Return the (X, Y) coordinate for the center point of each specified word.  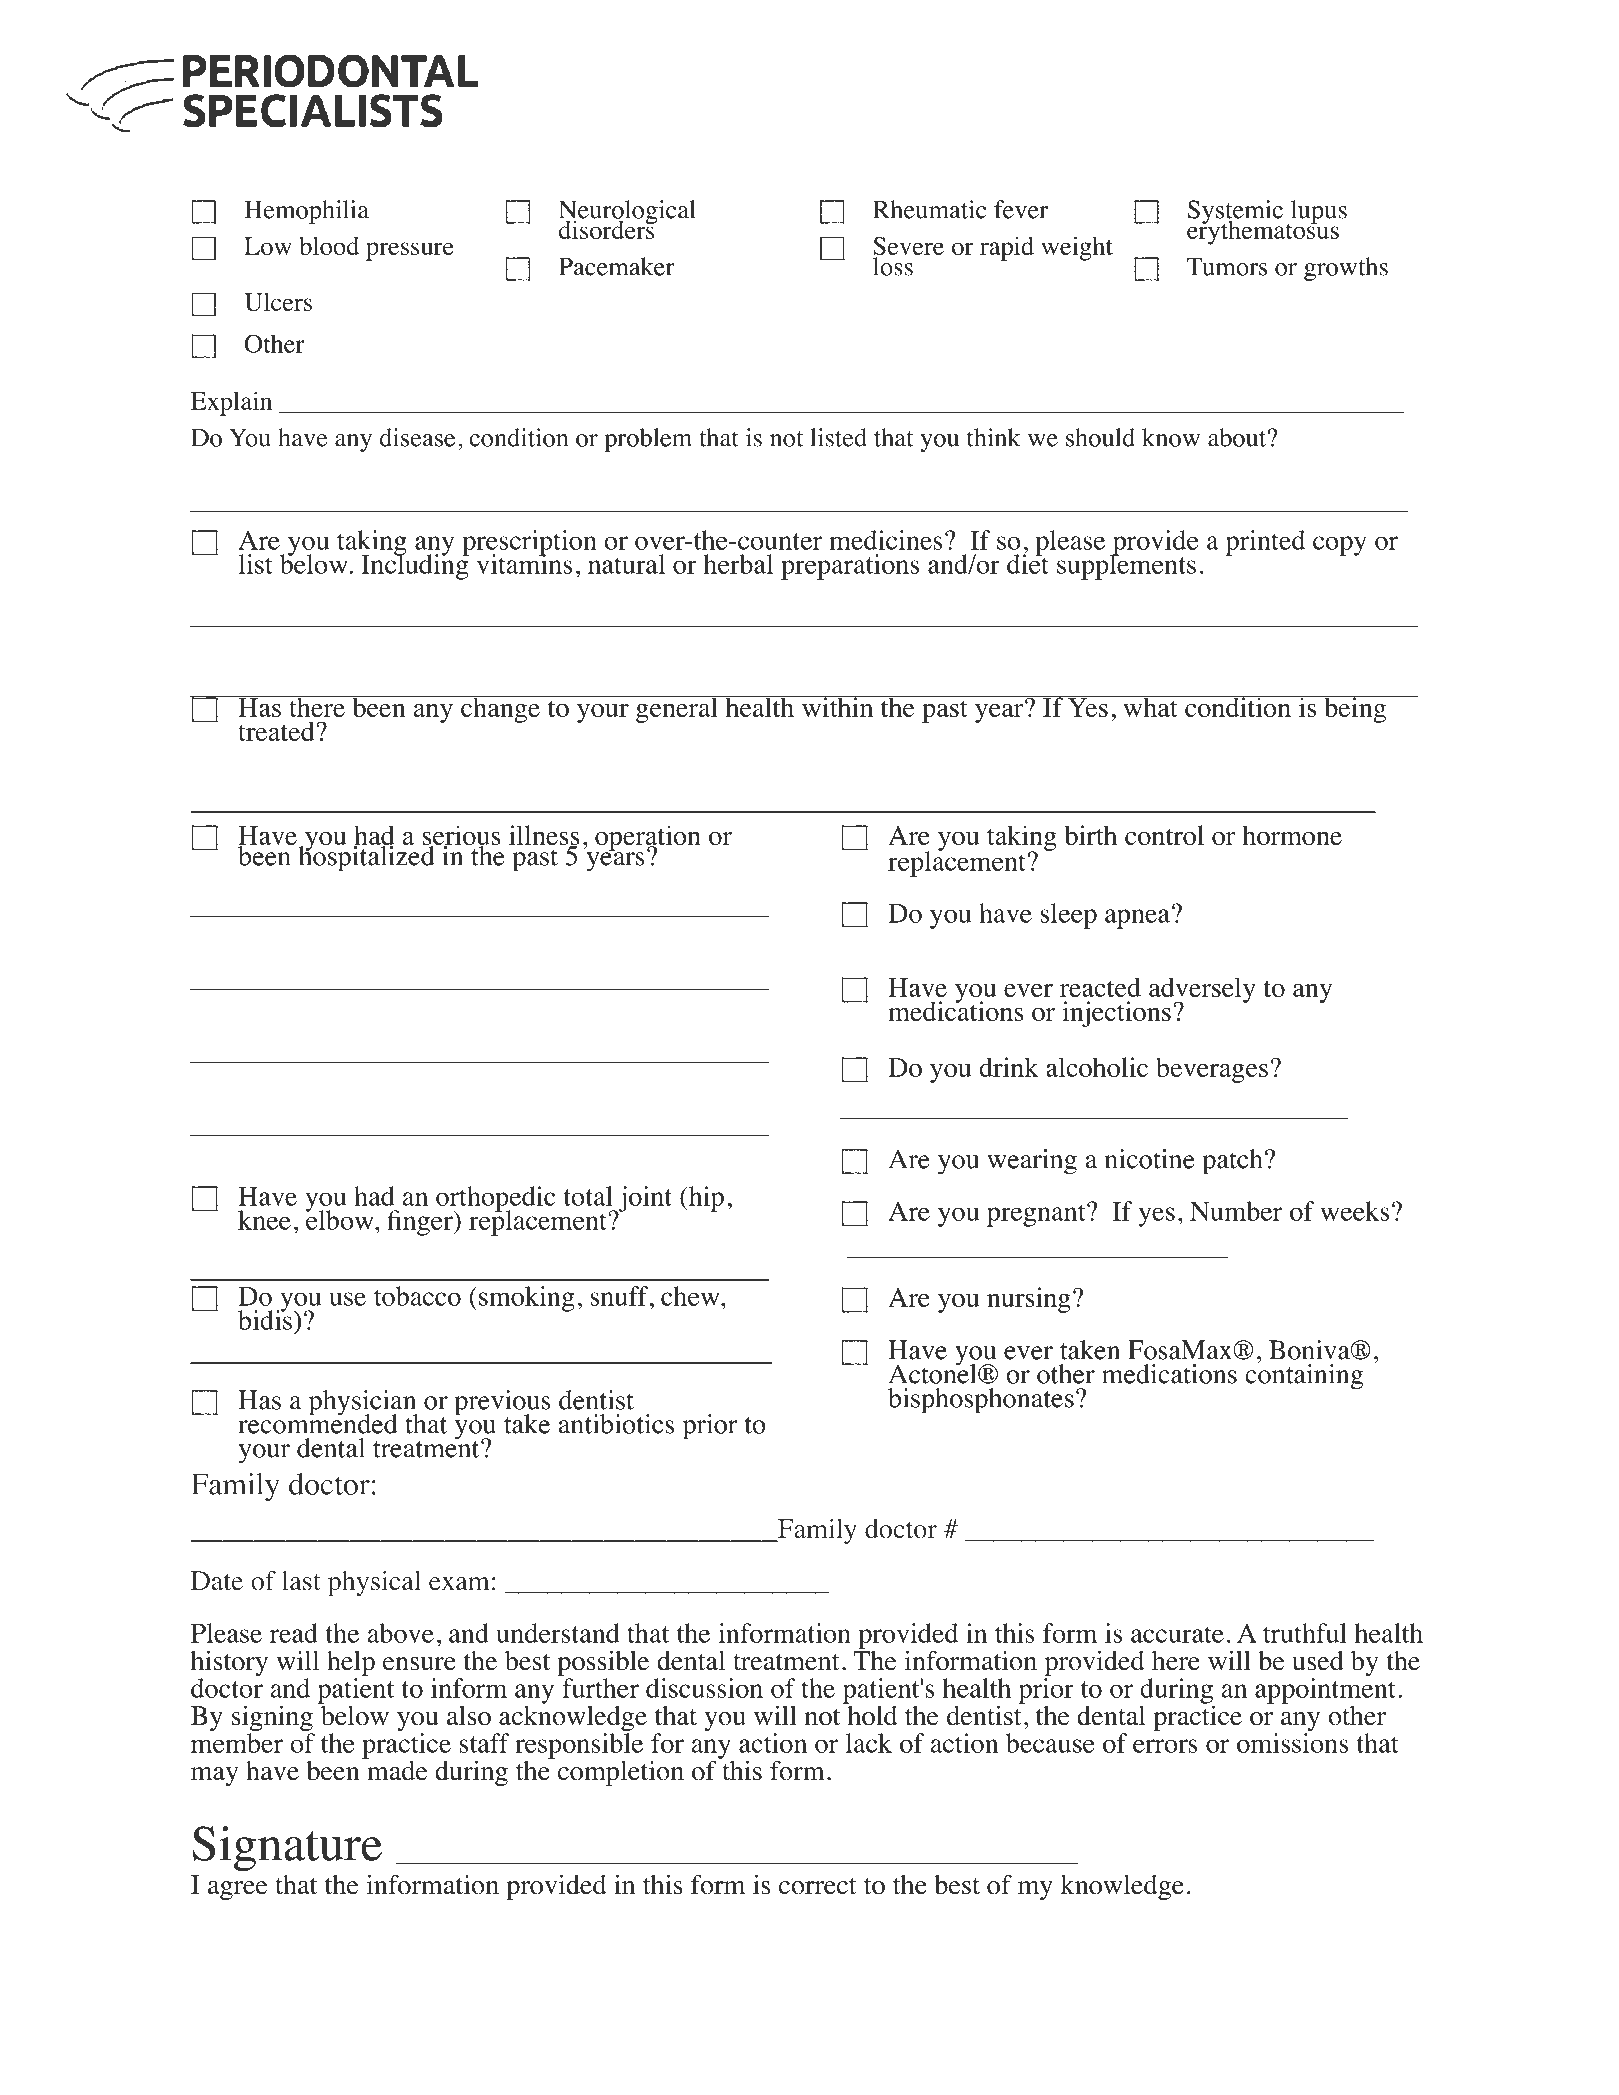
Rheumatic (929, 209)
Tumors (1227, 266)
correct (818, 1886)
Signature (287, 1848)
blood (329, 245)
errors (1165, 1746)
